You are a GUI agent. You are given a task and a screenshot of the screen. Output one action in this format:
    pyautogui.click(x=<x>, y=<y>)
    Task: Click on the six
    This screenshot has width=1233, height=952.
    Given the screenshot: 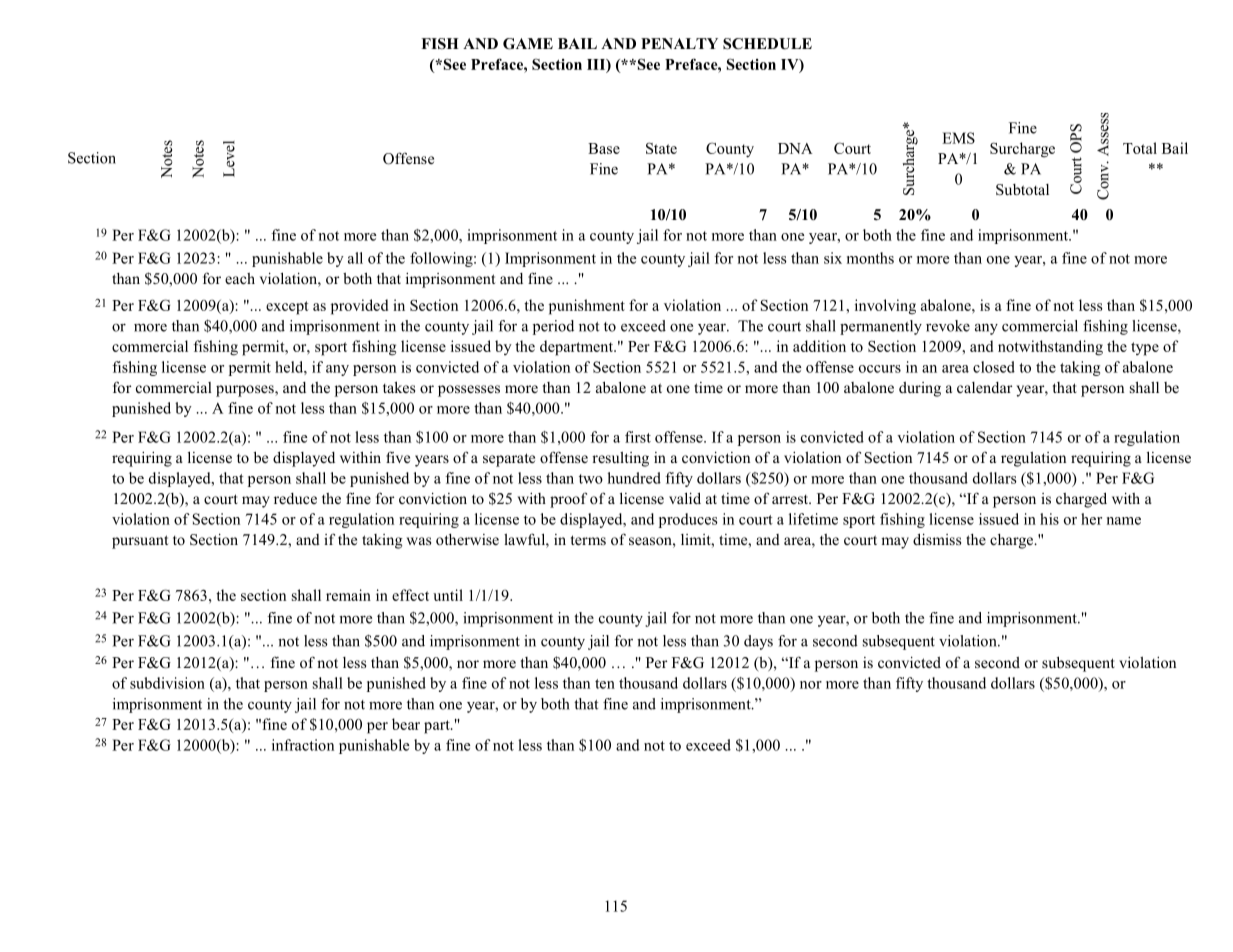 What is the action you would take?
    pyautogui.click(x=833, y=258)
